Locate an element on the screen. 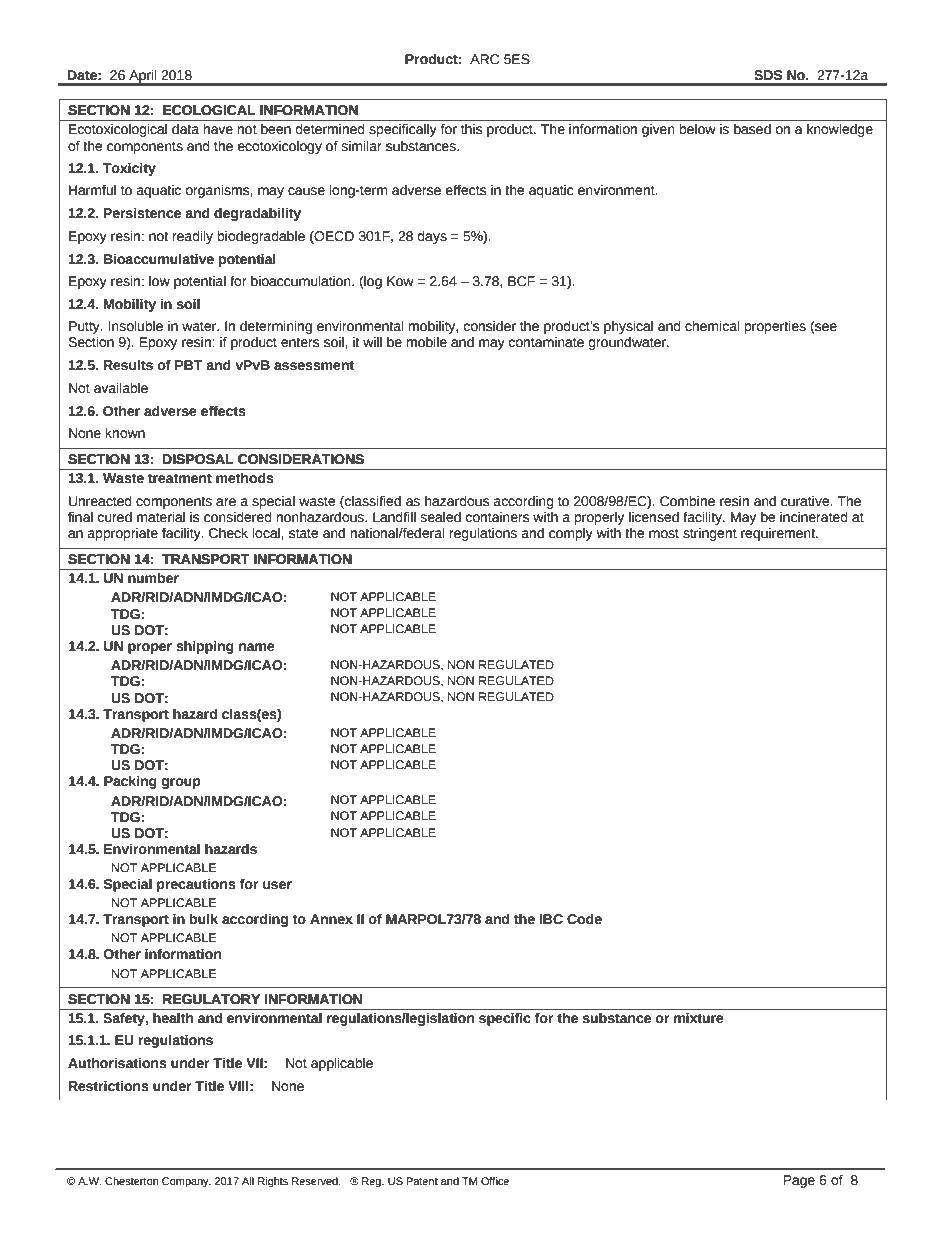 Image resolution: width=952 pixels, height=1233 pixels. SDS is located at coordinates (768, 75).
